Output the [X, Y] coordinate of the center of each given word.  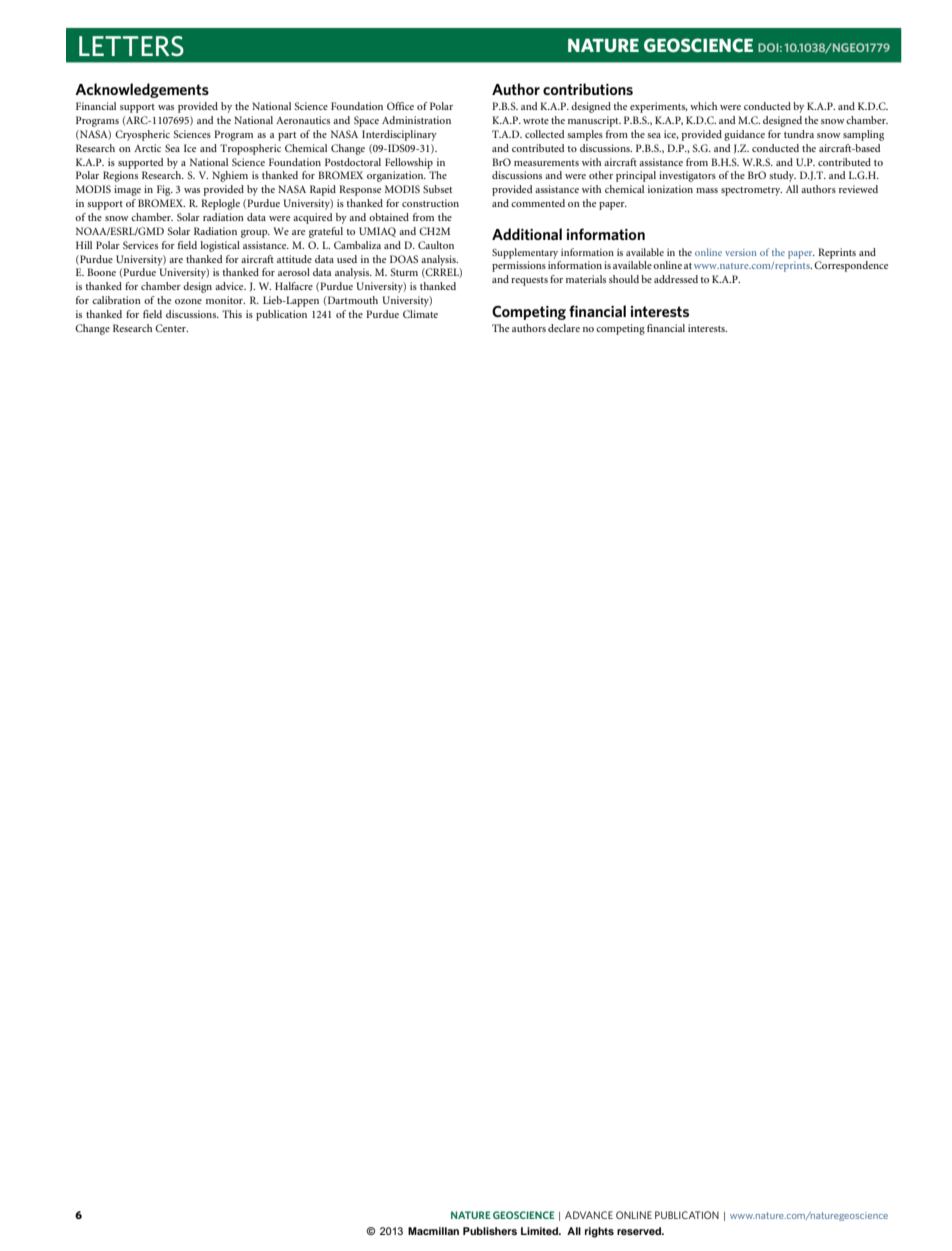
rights [599, 1232]
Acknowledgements [142, 90]
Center [171, 328]
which [703, 106]
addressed [676, 279]
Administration [416, 120]
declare [564, 328]
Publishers [490, 1231]
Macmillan [433, 1231]
